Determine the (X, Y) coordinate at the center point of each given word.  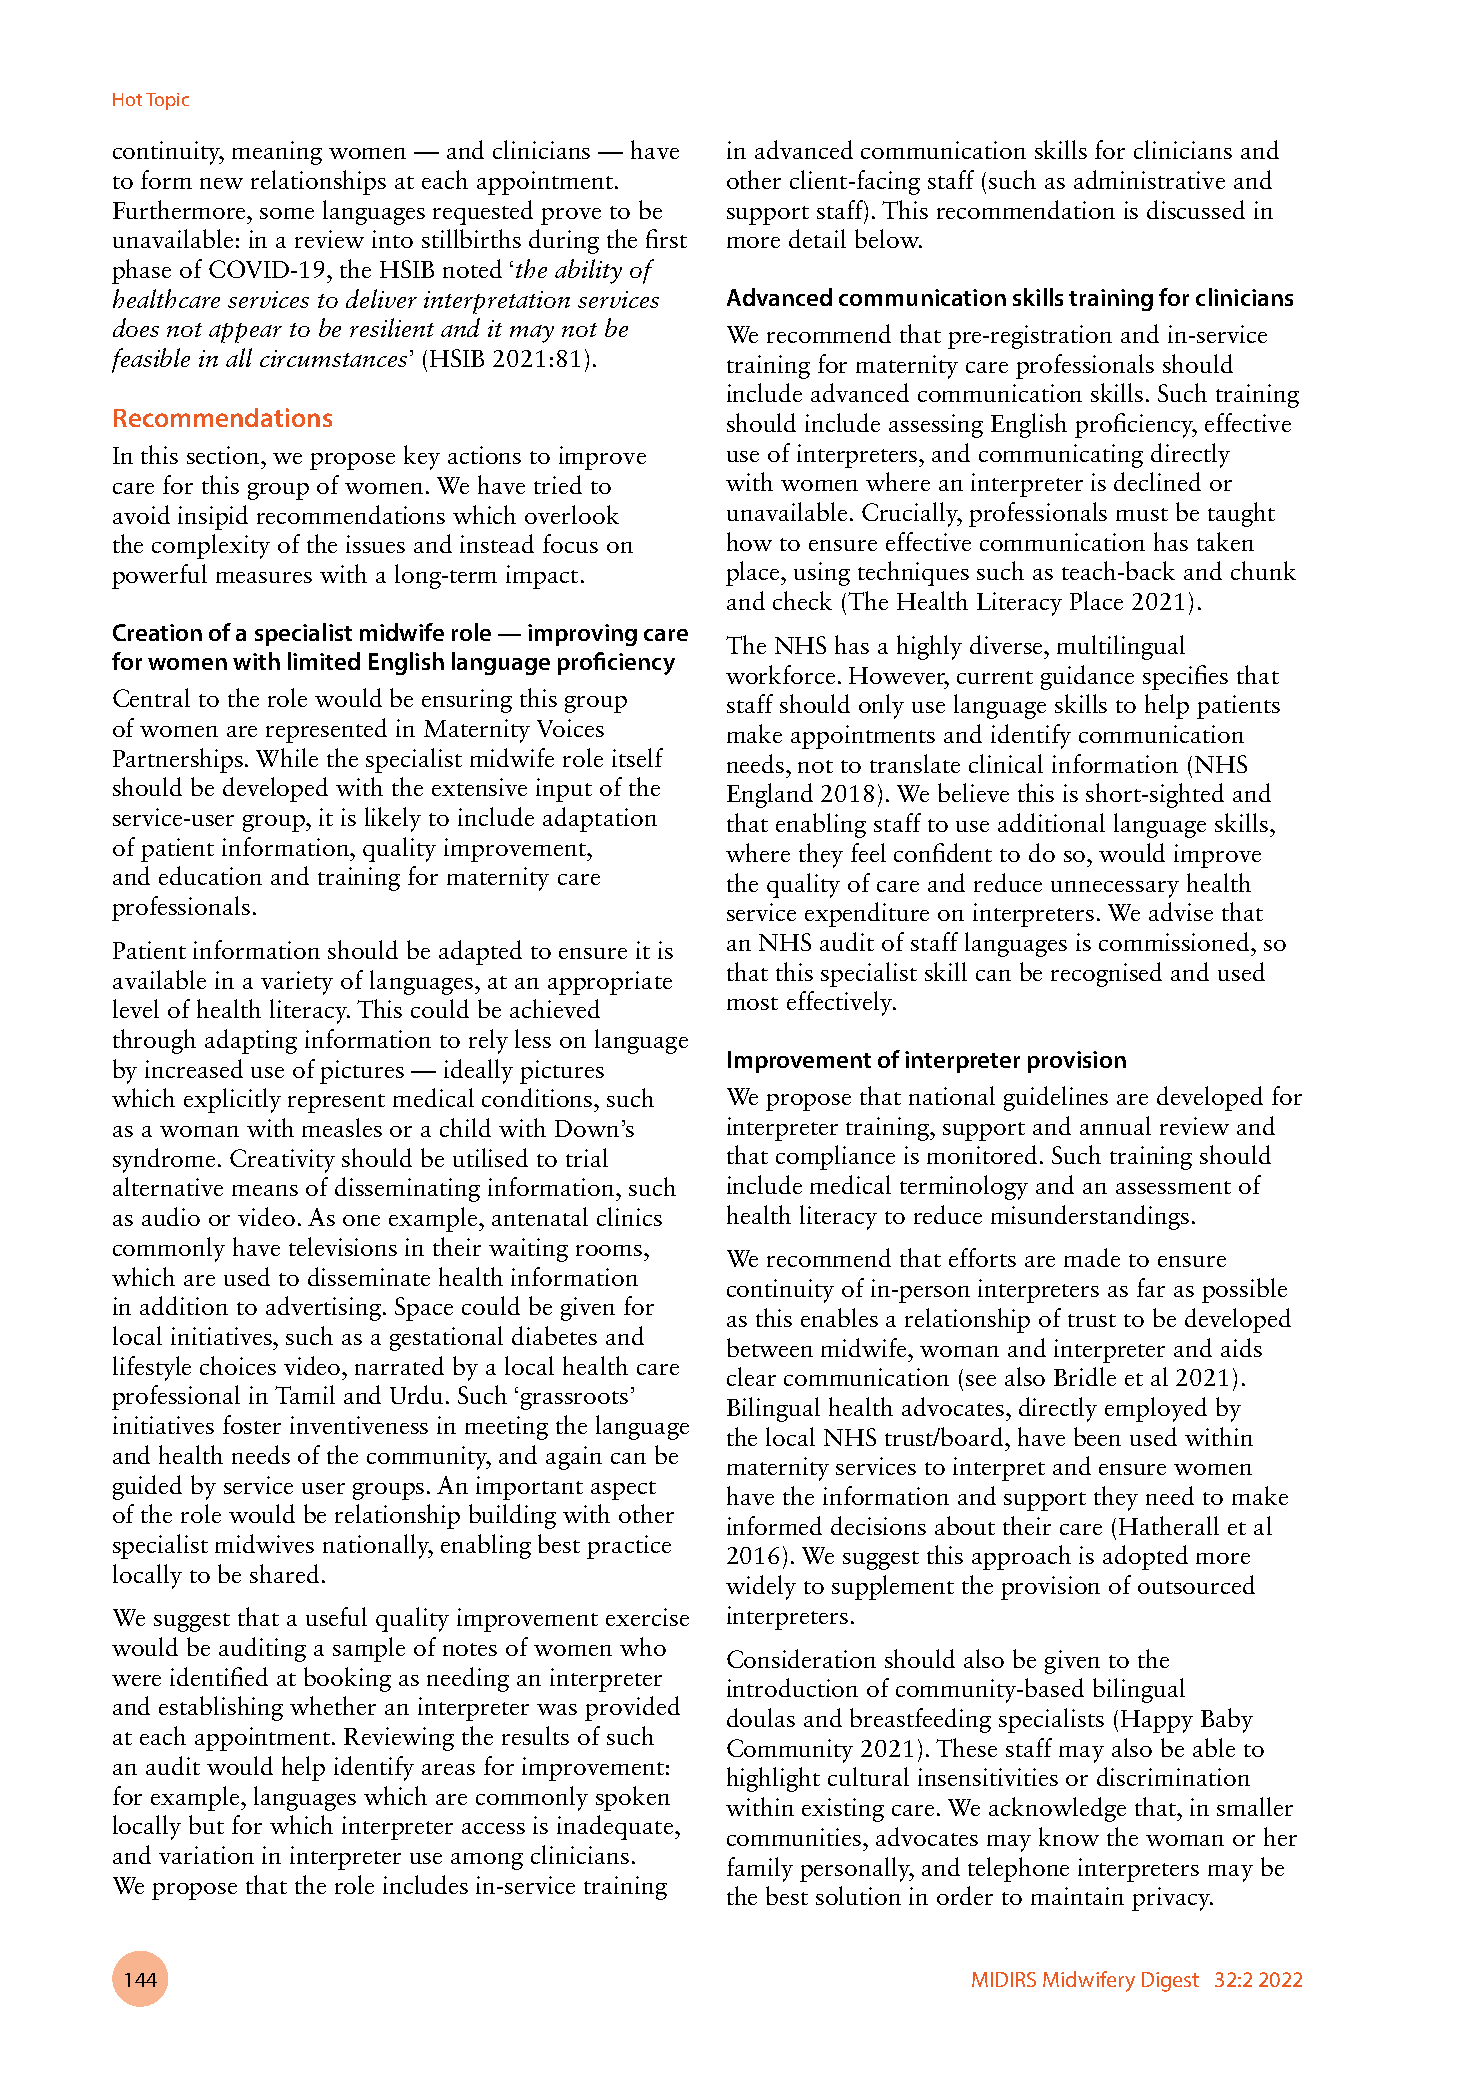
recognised (1106, 974)
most (752, 1003)
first (666, 238)
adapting (251, 1041)
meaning (277, 153)
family (760, 1869)
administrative (1149, 179)
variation (206, 1855)
